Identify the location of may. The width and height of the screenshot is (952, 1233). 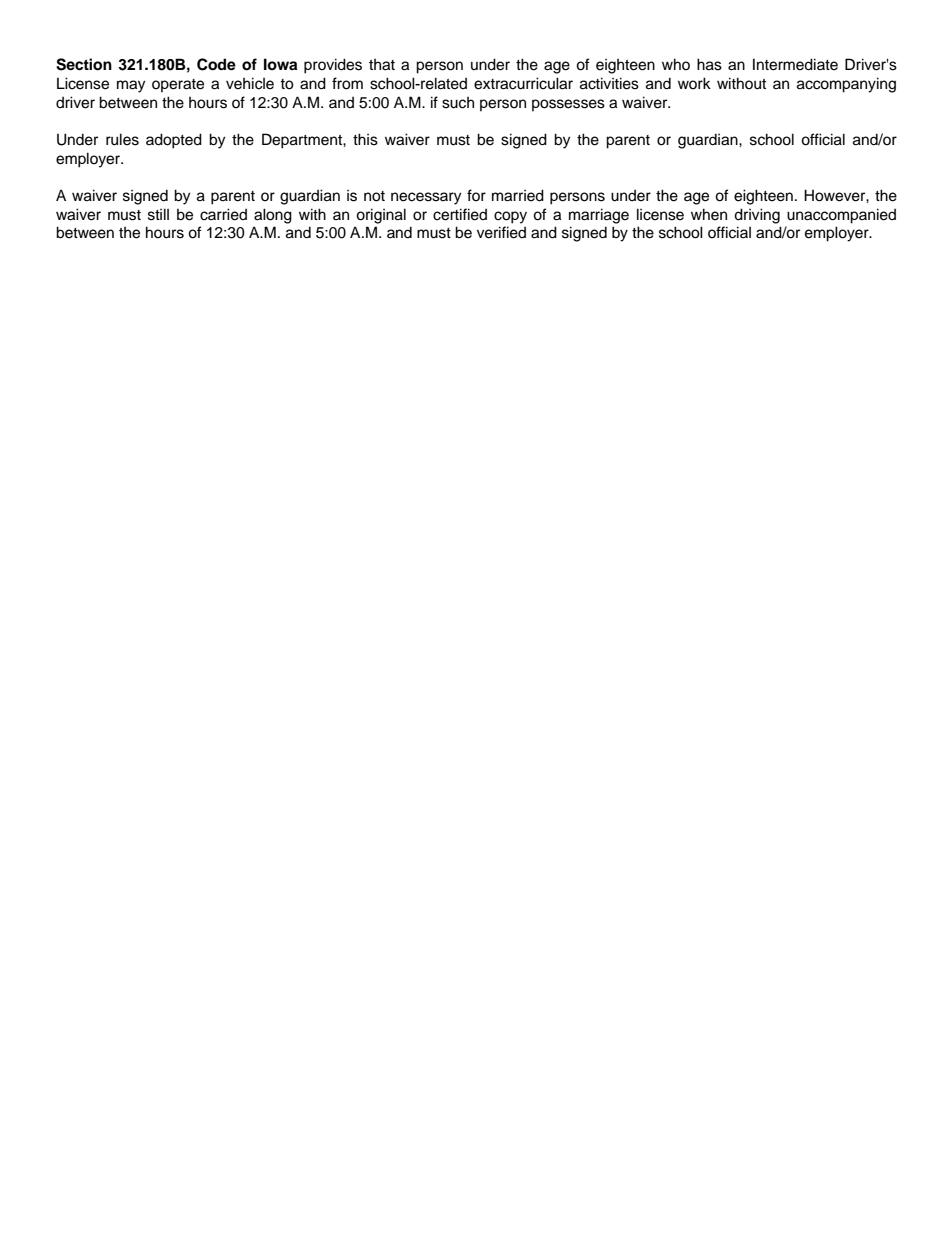
(131, 86).
